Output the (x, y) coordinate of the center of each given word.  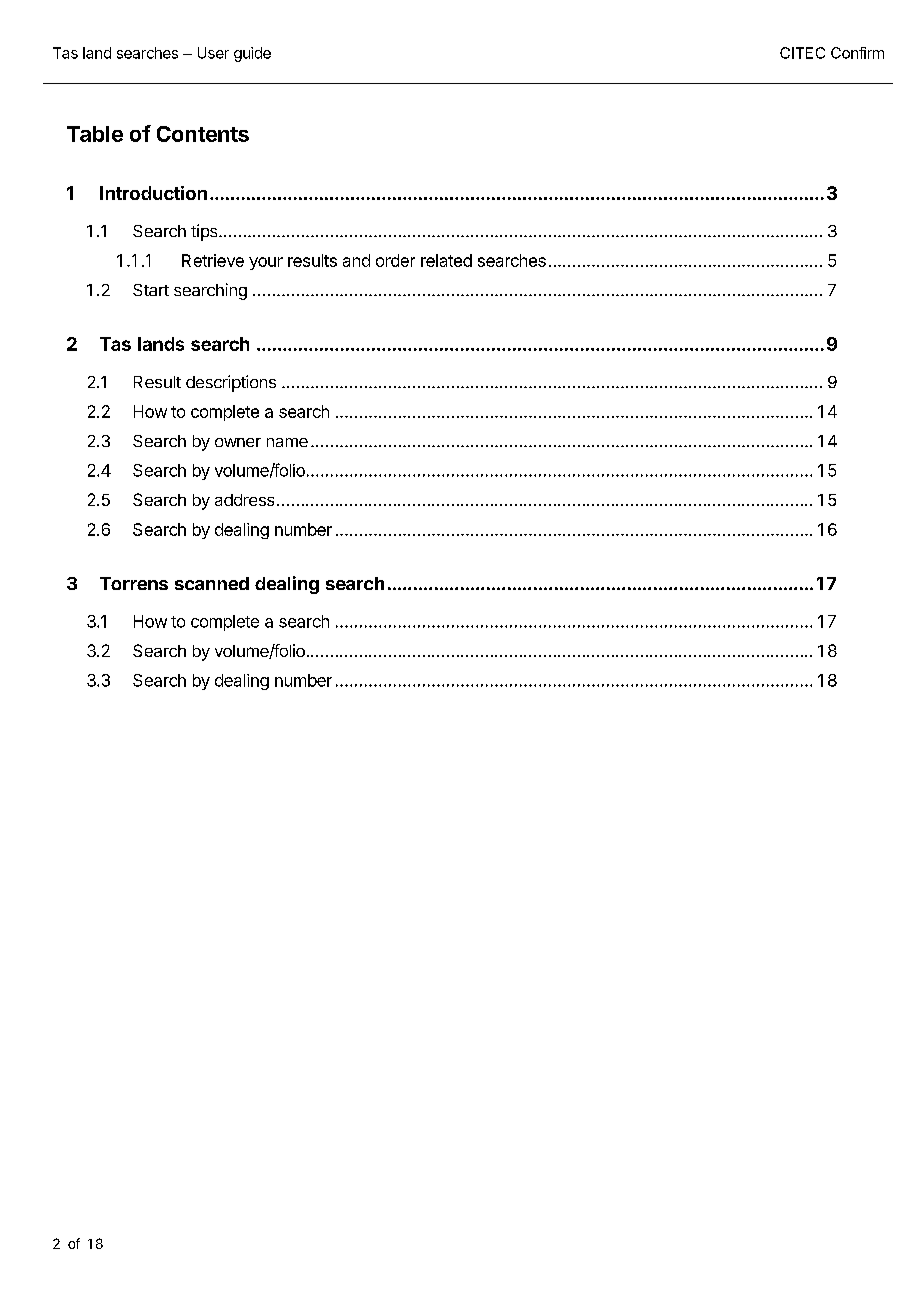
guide (252, 54)
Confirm (857, 53)
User (213, 53)
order (395, 260)
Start (151, 290)
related (446, 260)
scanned (212, 583)
